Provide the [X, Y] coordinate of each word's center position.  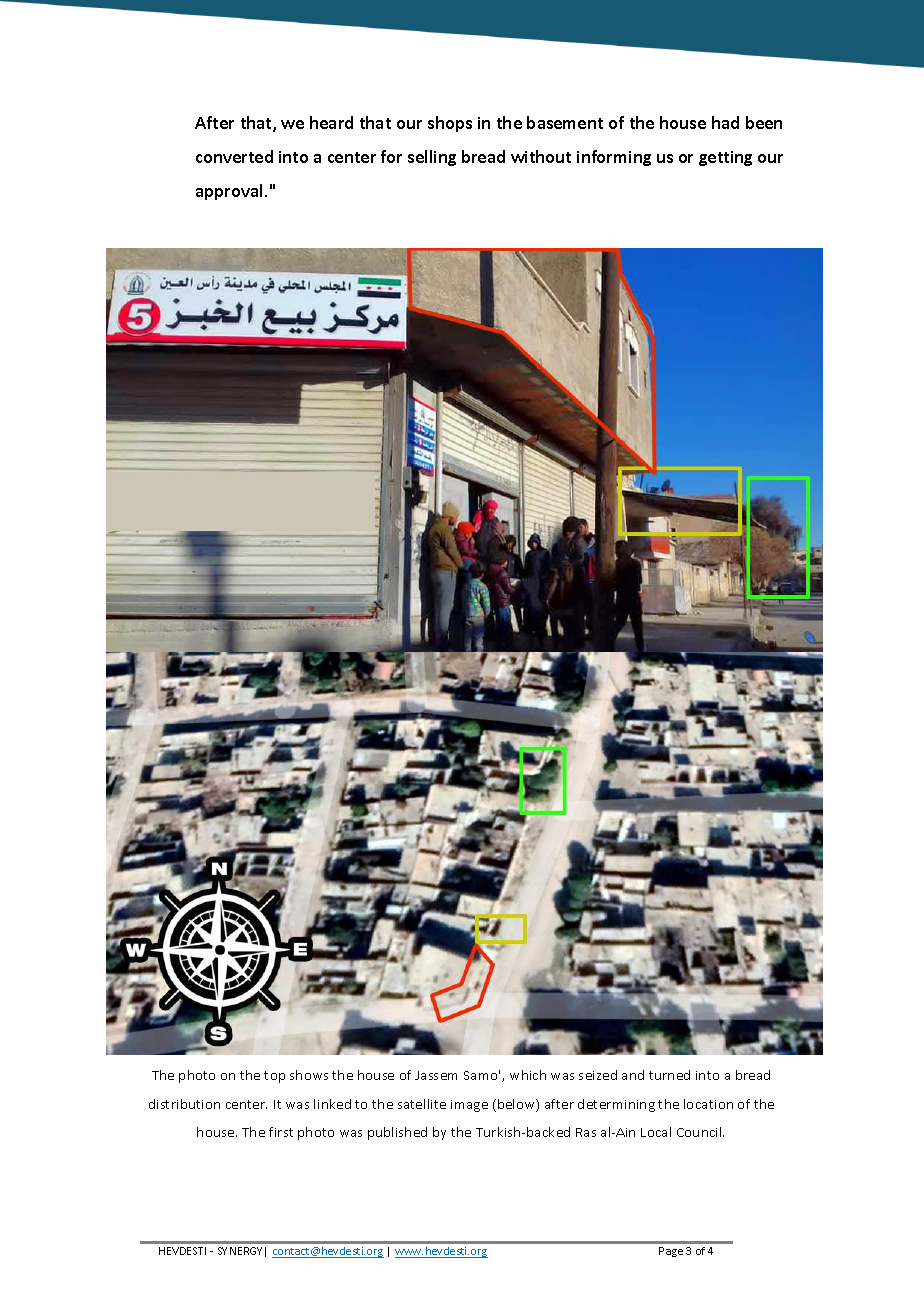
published [397, 1133]
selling [432, 158]
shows [309, 1075]
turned [669, 1075]
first [281, 1132]
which [528, 1075]
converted [234, 156]
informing [614, 158]
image [469, 1106]
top [274, 1077]
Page [671, 1252]
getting [725, 158]
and [633, 1075]
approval [229, 192]
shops [450, 124]
